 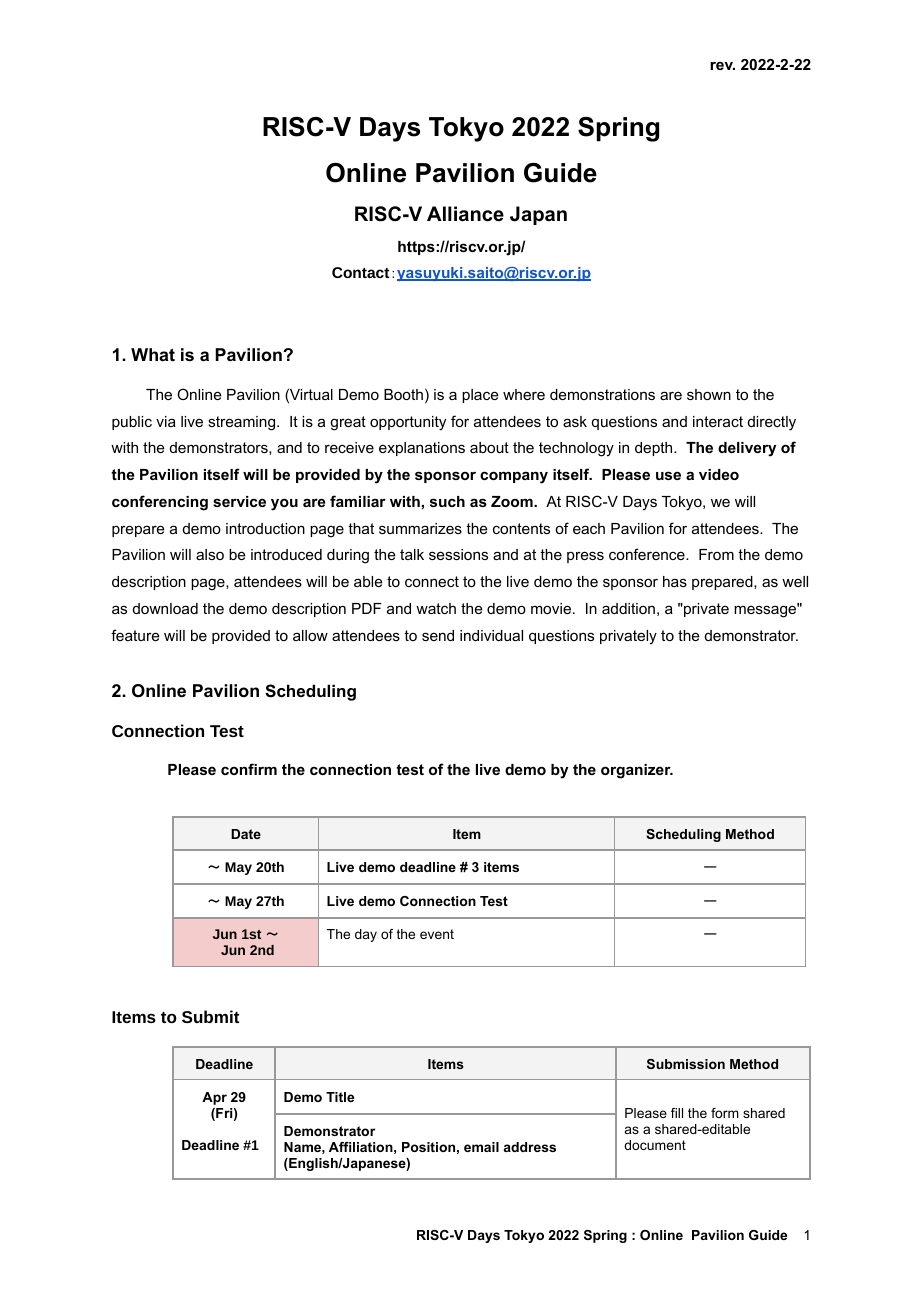 What do you see at coordinates (153, 354) in the page?
I see `What` at bounding box center [153, 354].
